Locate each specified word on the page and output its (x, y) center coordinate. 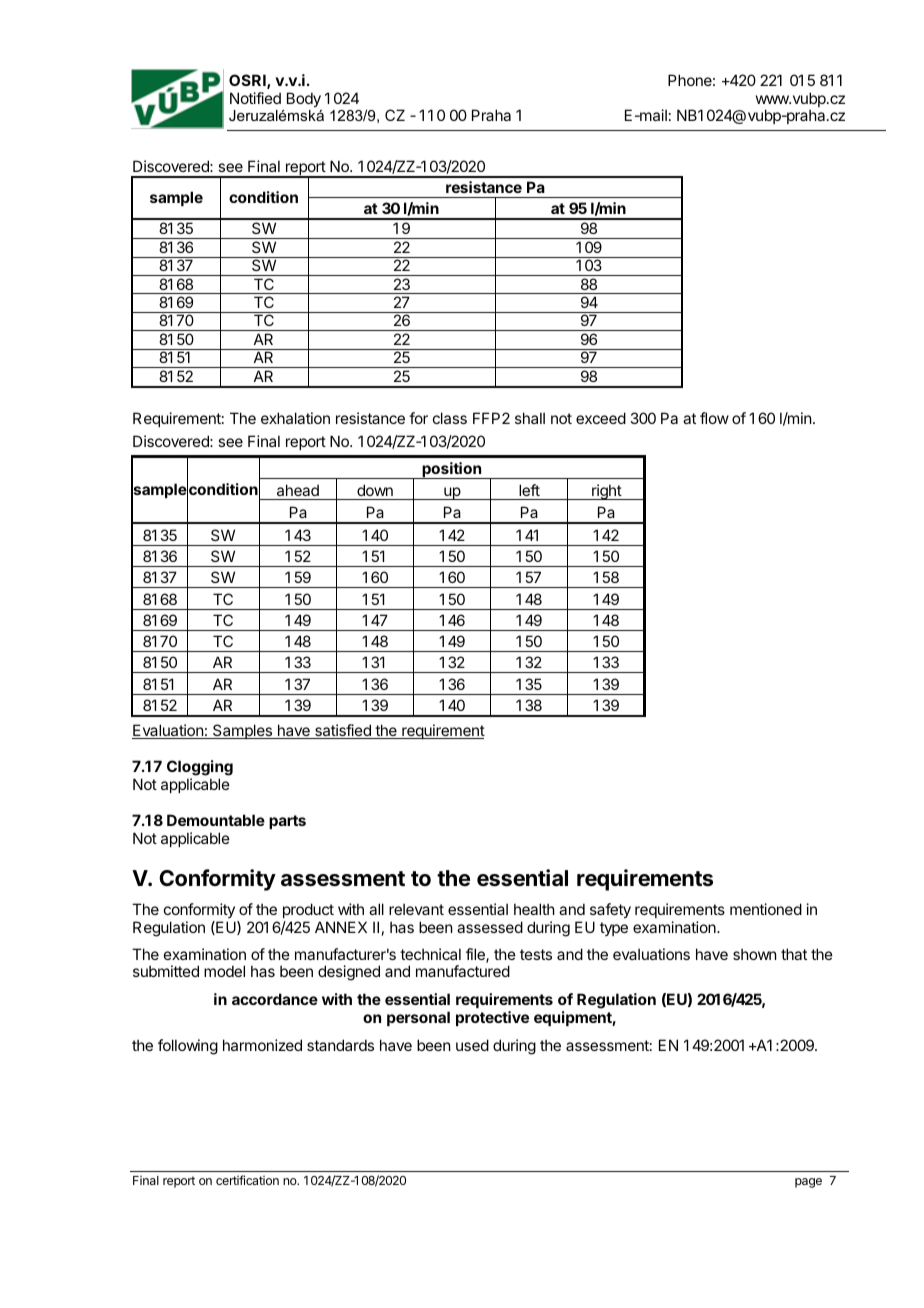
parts (287, 822)
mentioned (766, 909)
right (606, 492)
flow (714, 418)
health (534, 909)
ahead (298, 490)
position (451, 470)
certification (247, 1180)
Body (304, 99)
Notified (255, 98)
